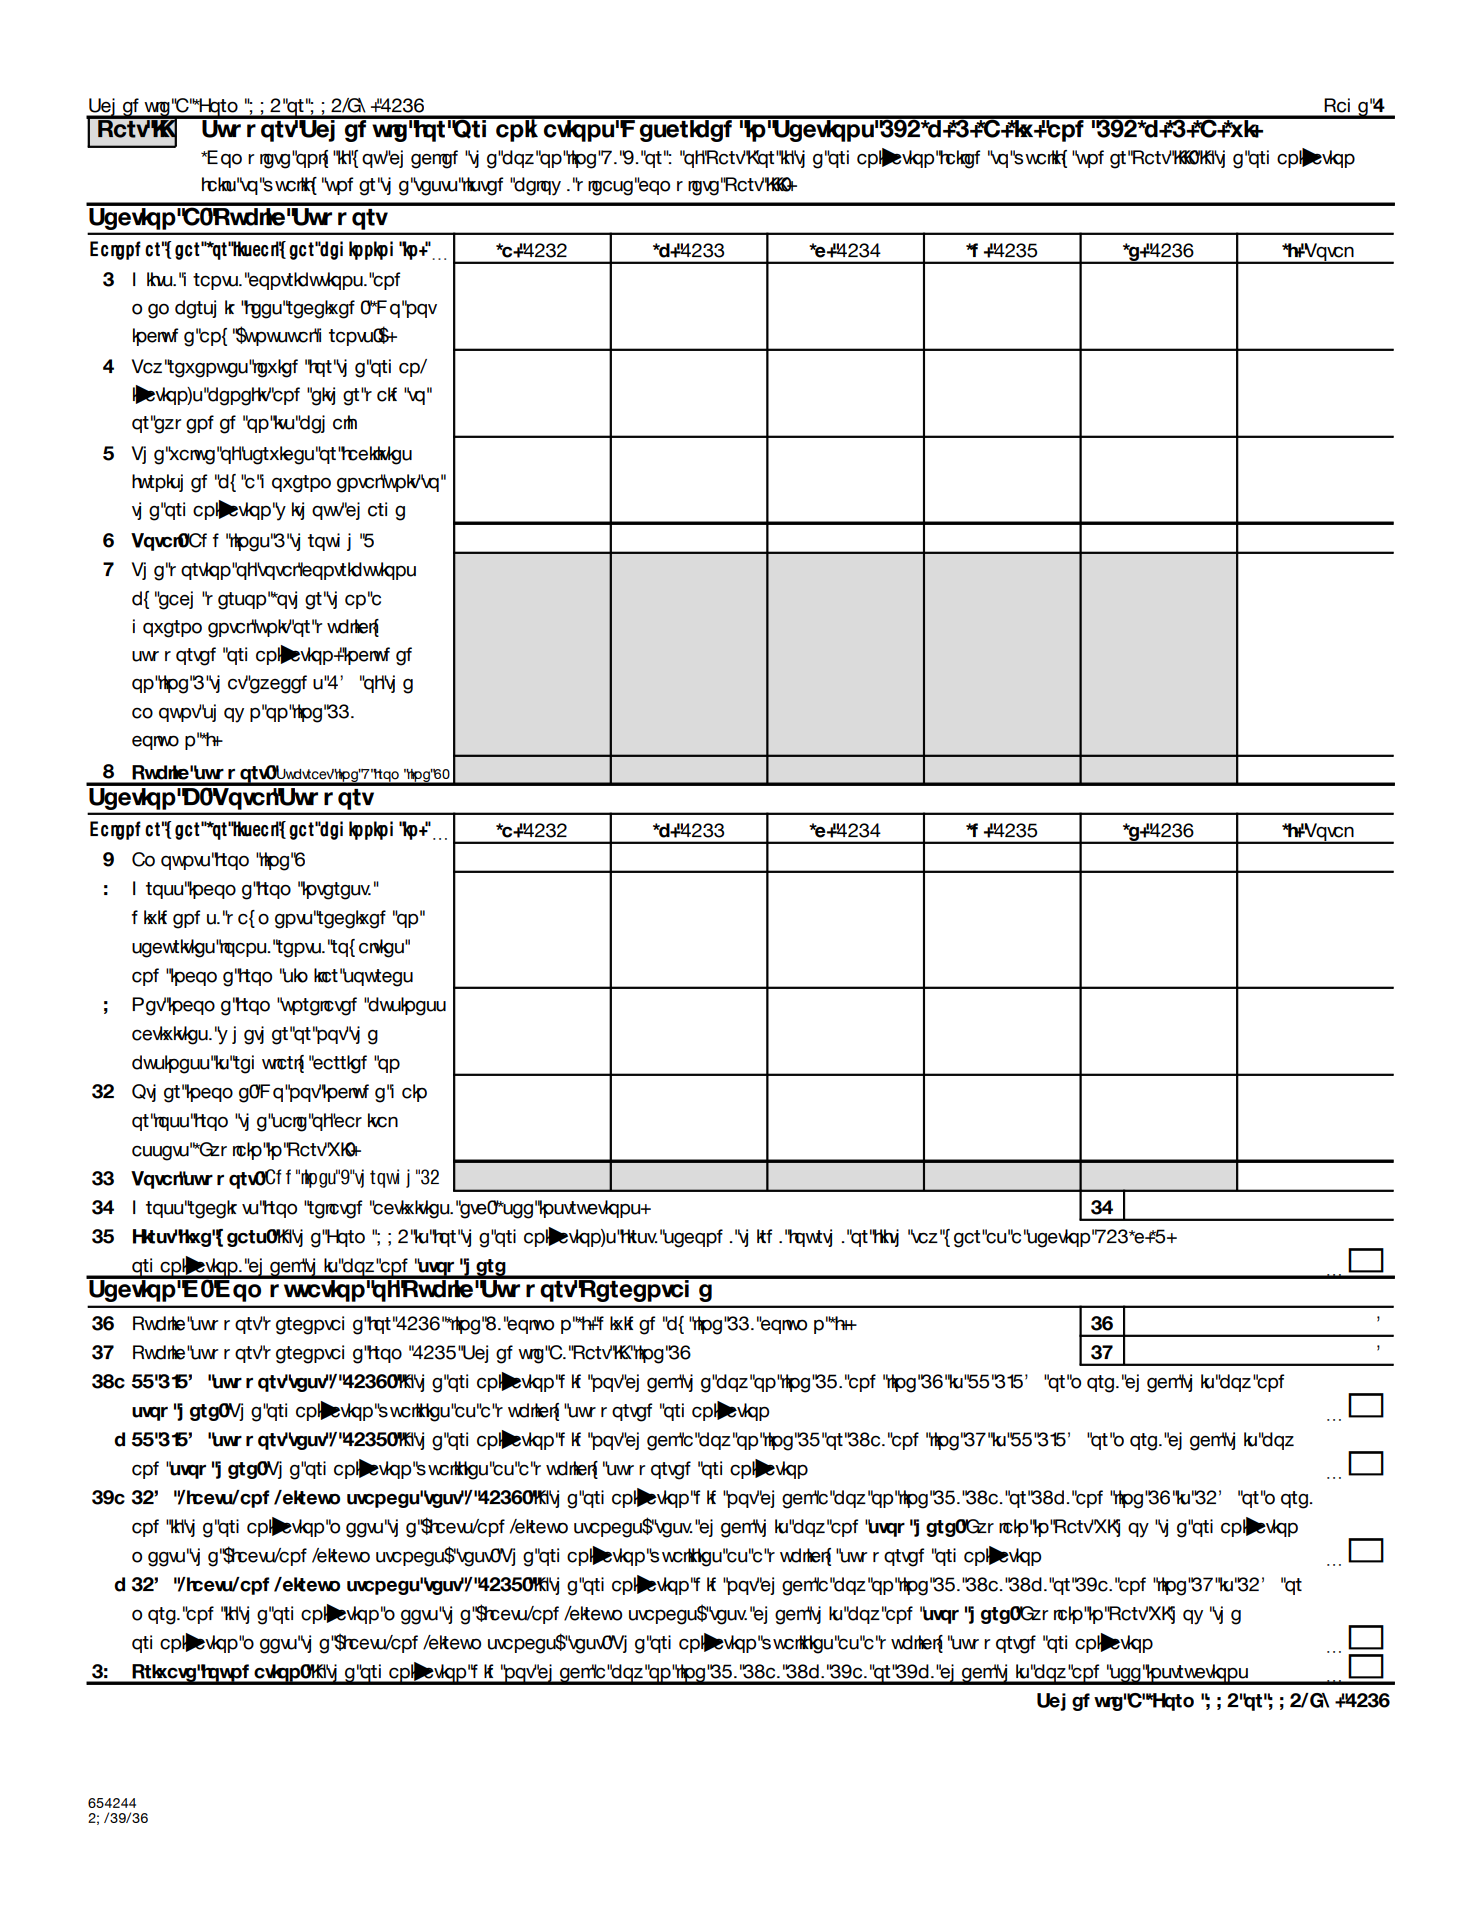  I want to click on second, so click(693, 1238).
